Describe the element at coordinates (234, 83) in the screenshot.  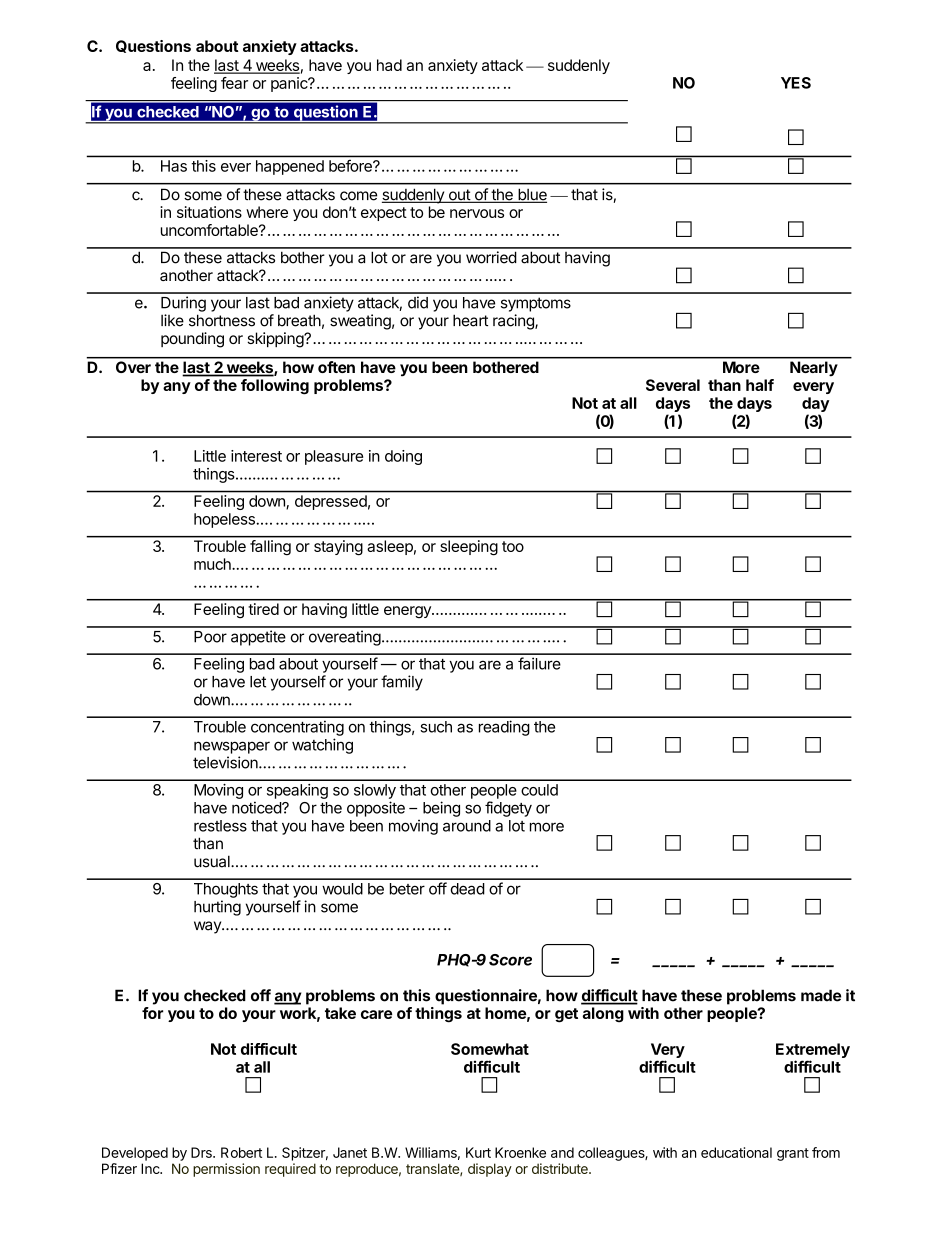
I see `fear` at that location.
